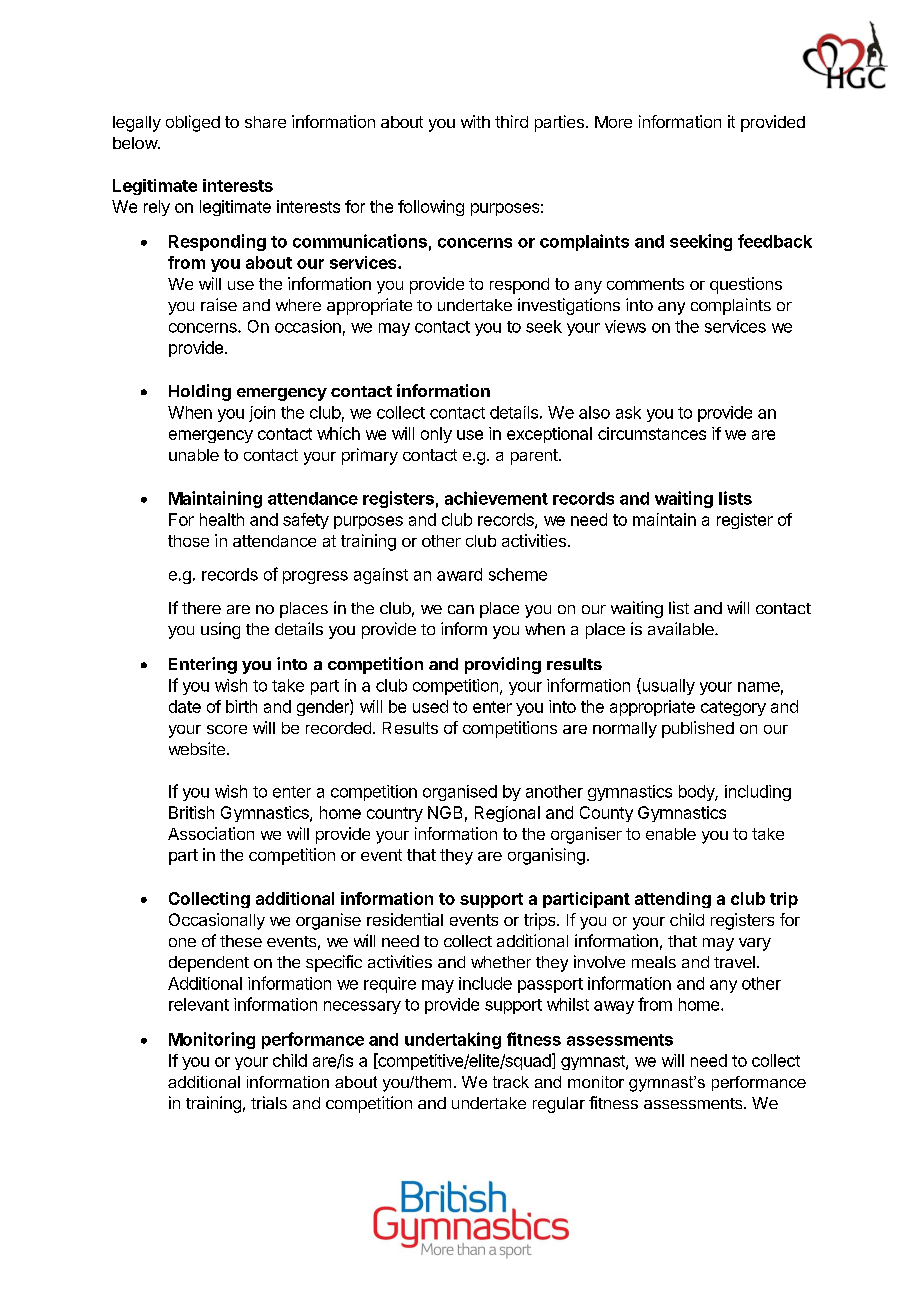 The image size is (924, 1308). Describe the element at coordinates (475, 121) in the screenshot. I see `with` at that location.
